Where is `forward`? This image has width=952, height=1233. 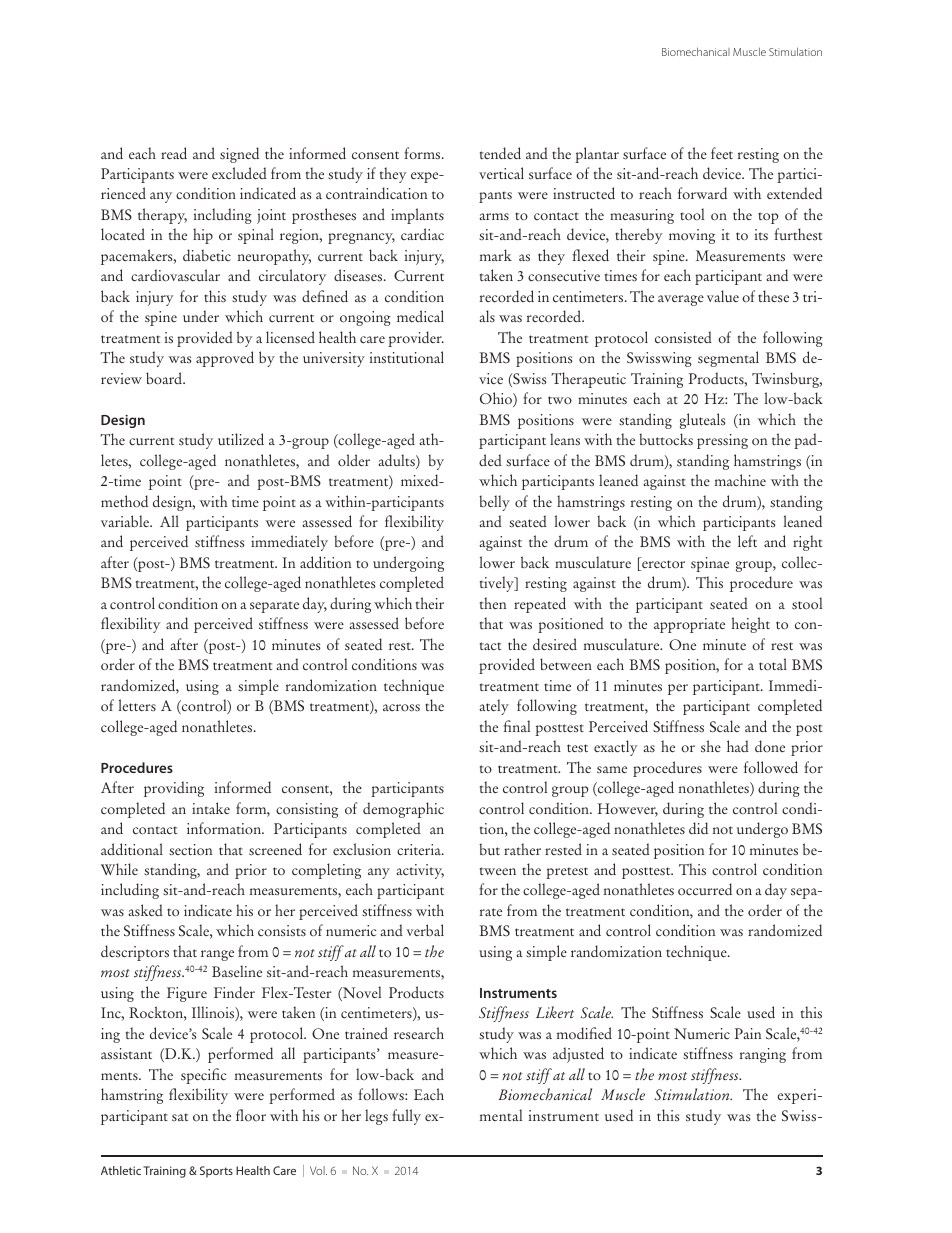
forward is located at coordinates (702, 193).
